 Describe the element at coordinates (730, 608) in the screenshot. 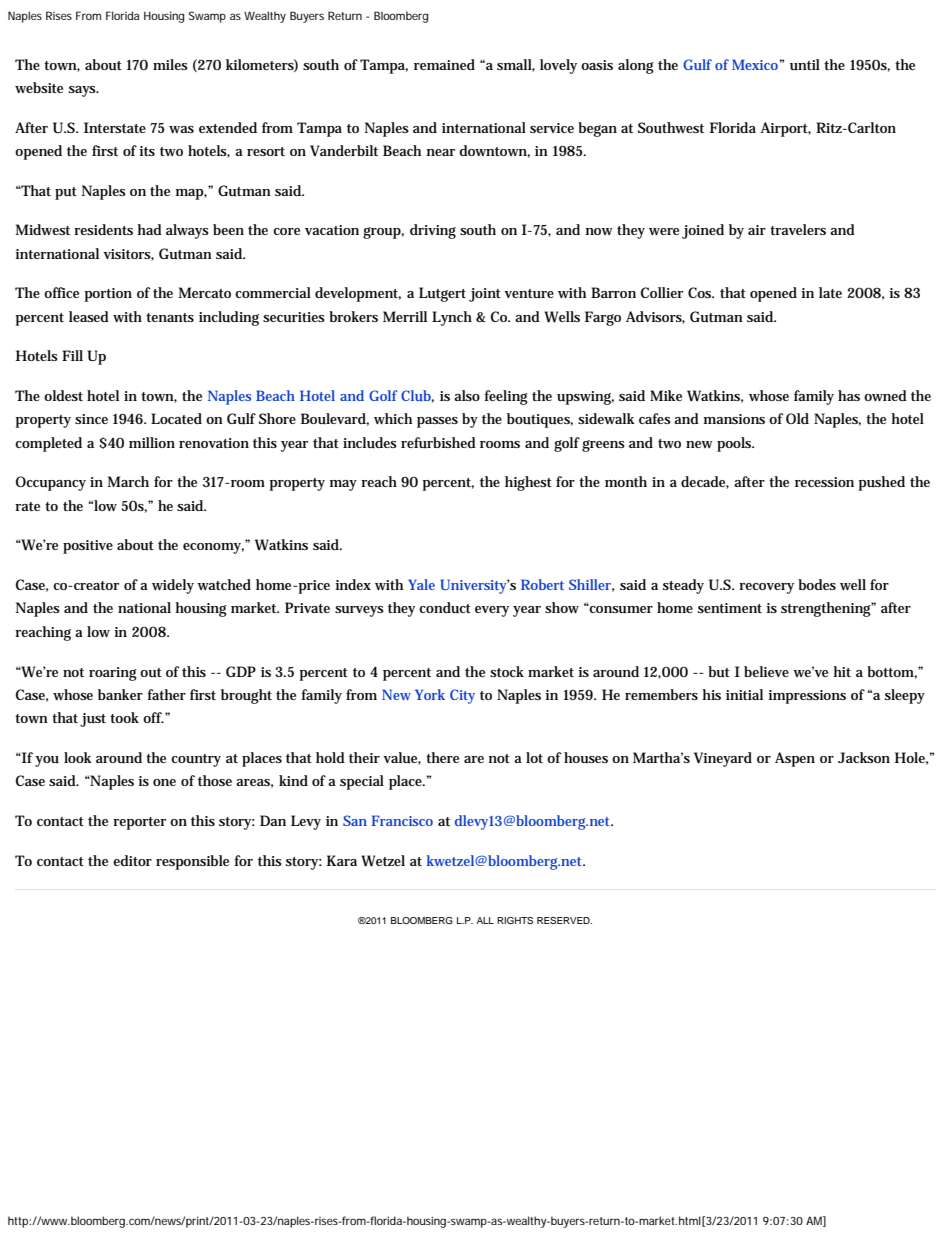

I see `sentiment` at that location.
